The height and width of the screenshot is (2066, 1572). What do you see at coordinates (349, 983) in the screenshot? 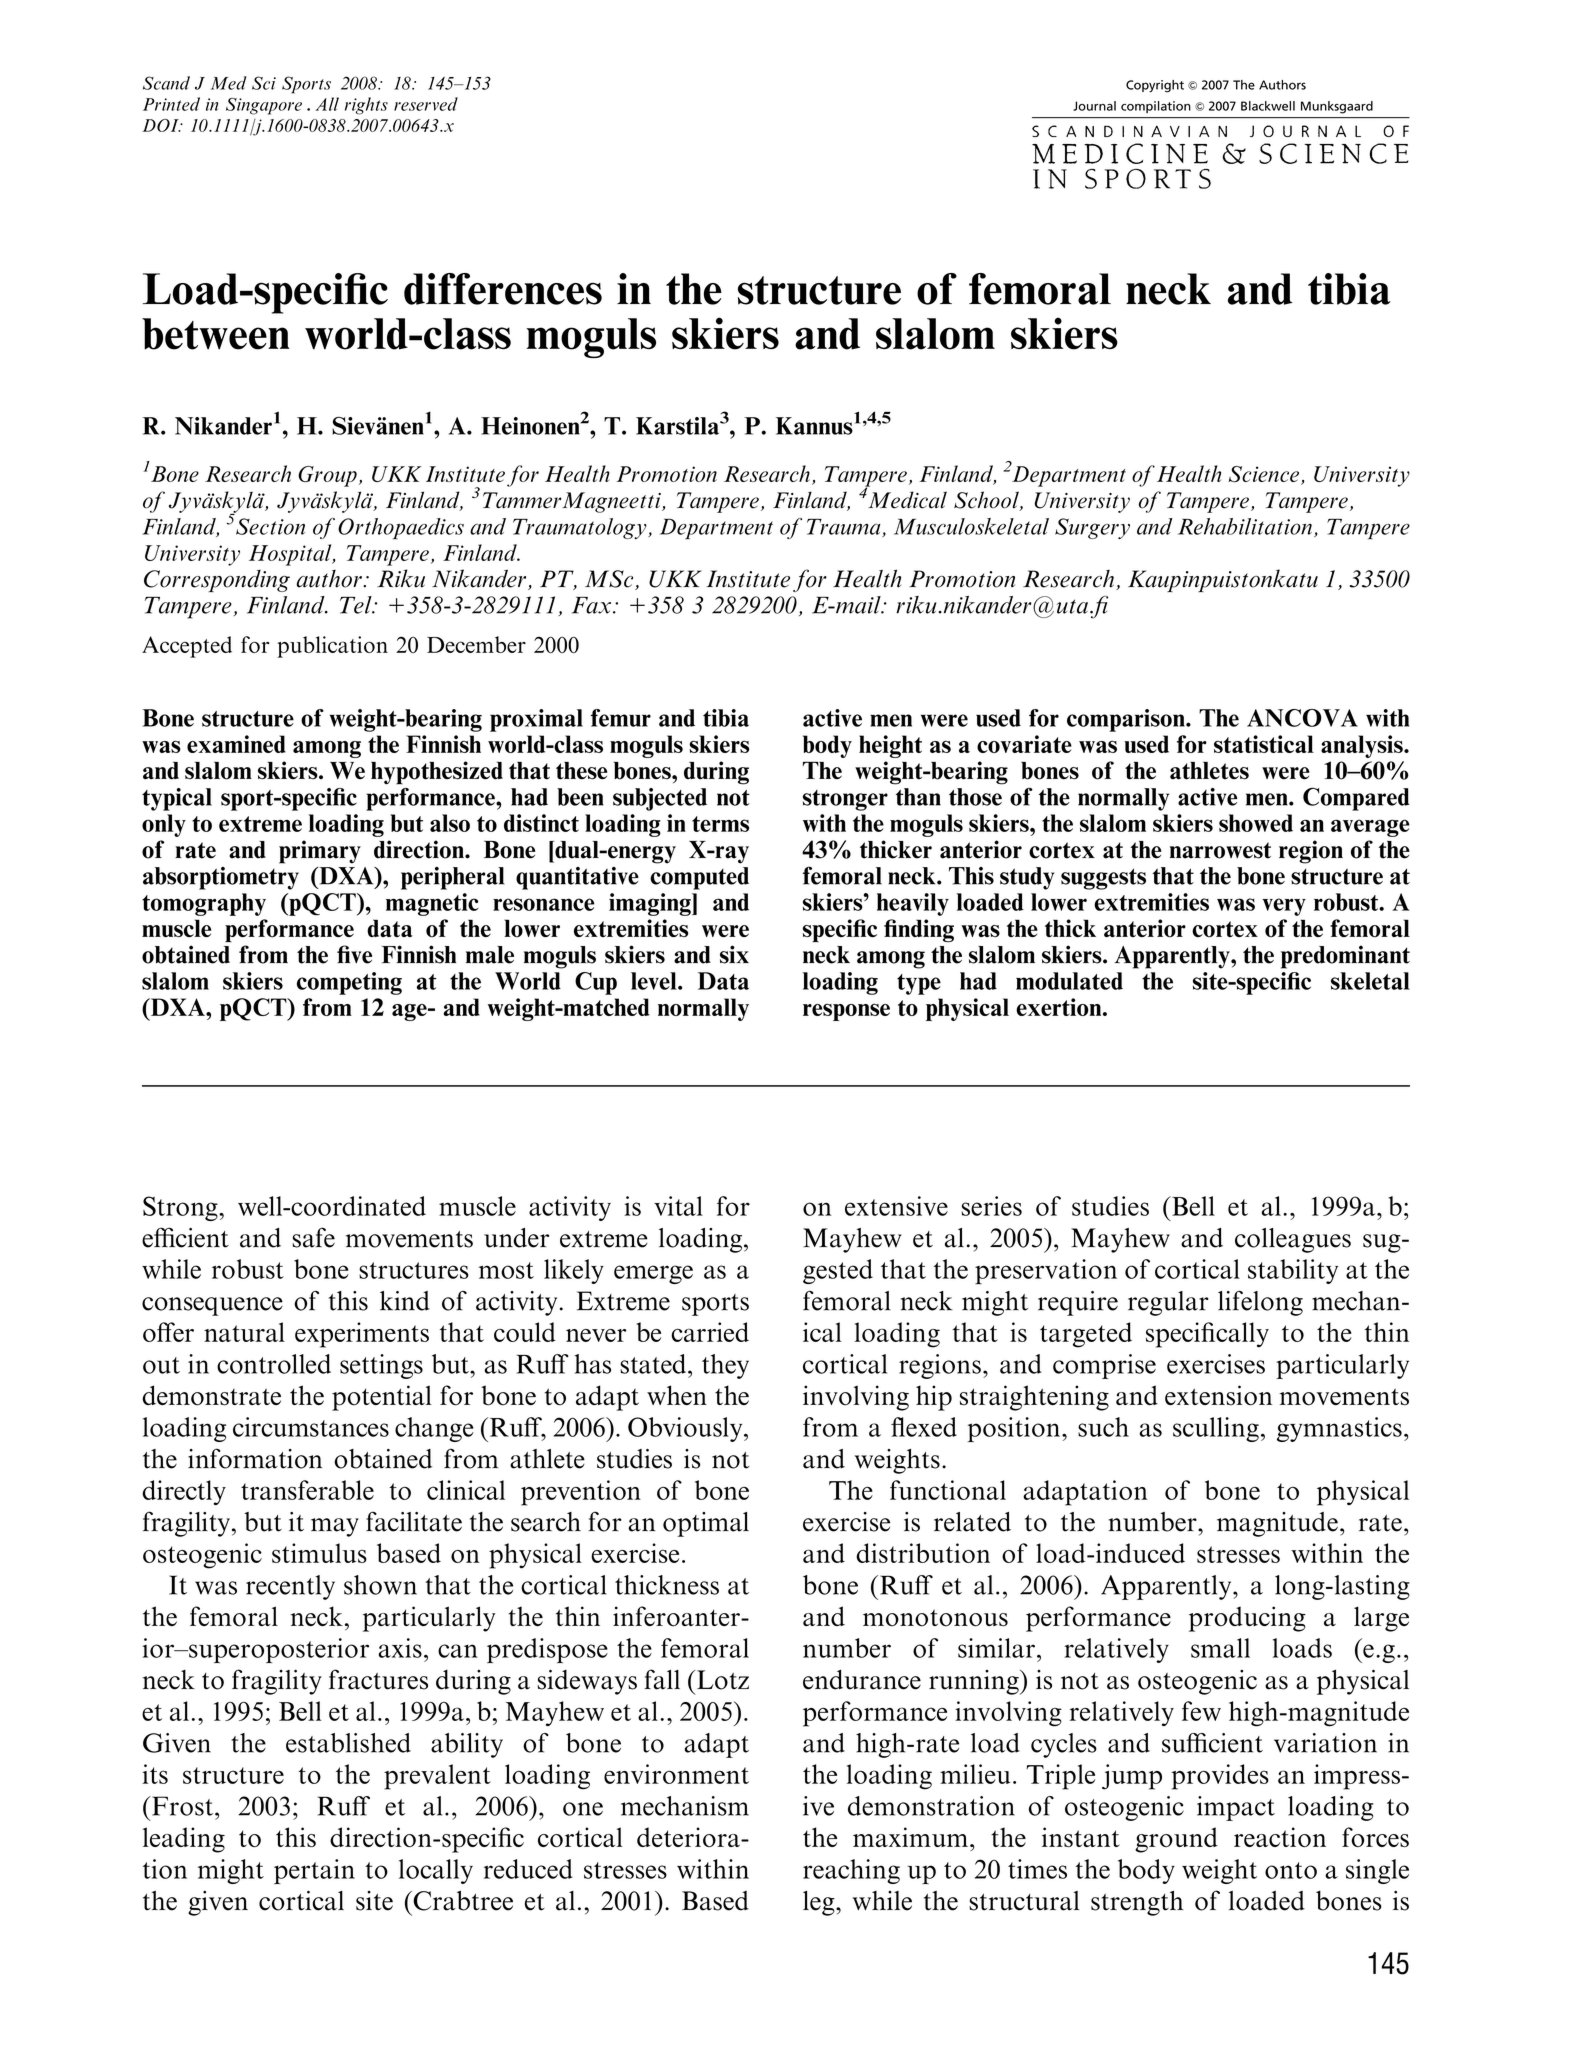
I see `competing` at bounding box center [349, 983].
